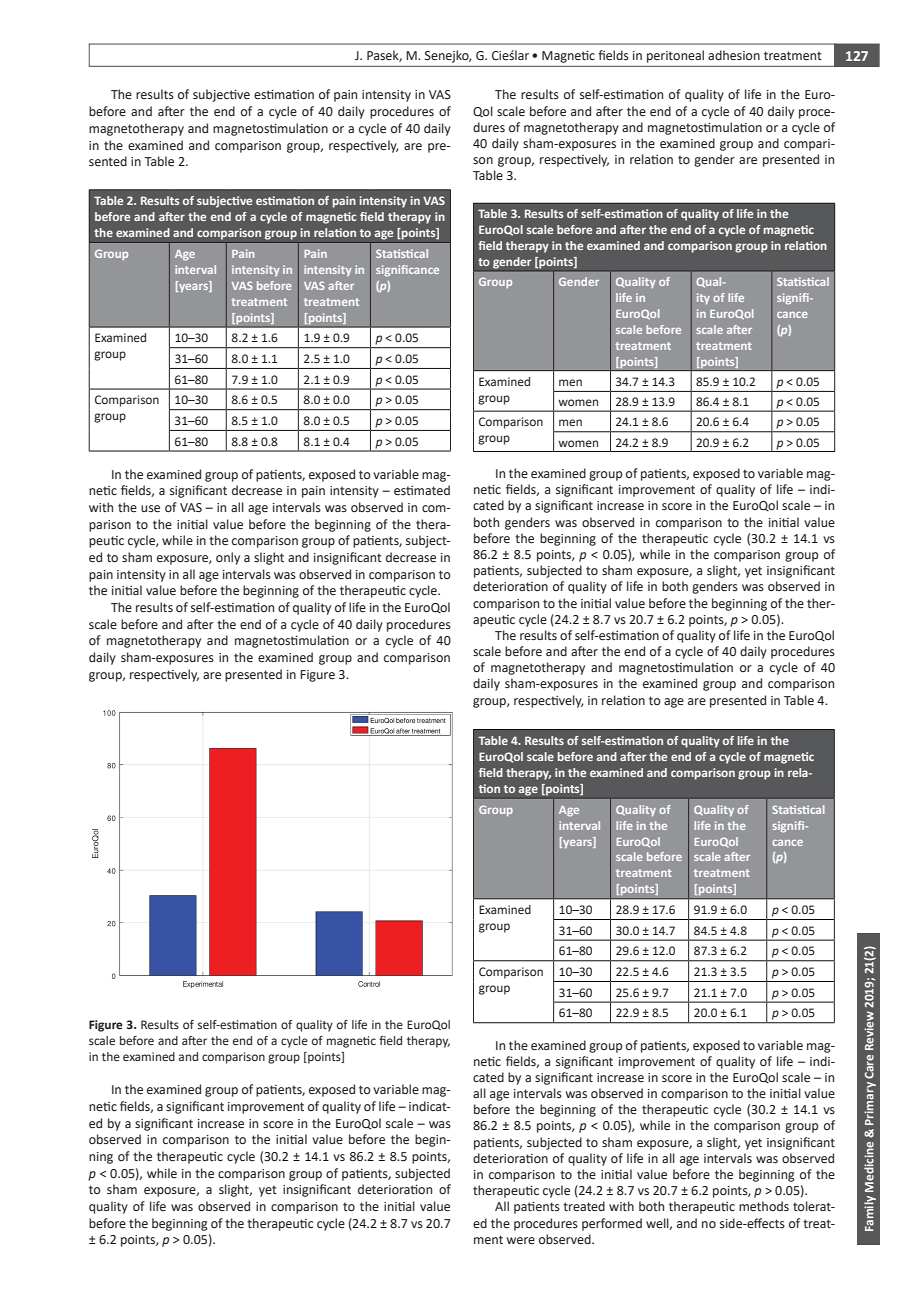  Describe the element at coordinates (422, 490) in the page. I see `estimated` at that location.
